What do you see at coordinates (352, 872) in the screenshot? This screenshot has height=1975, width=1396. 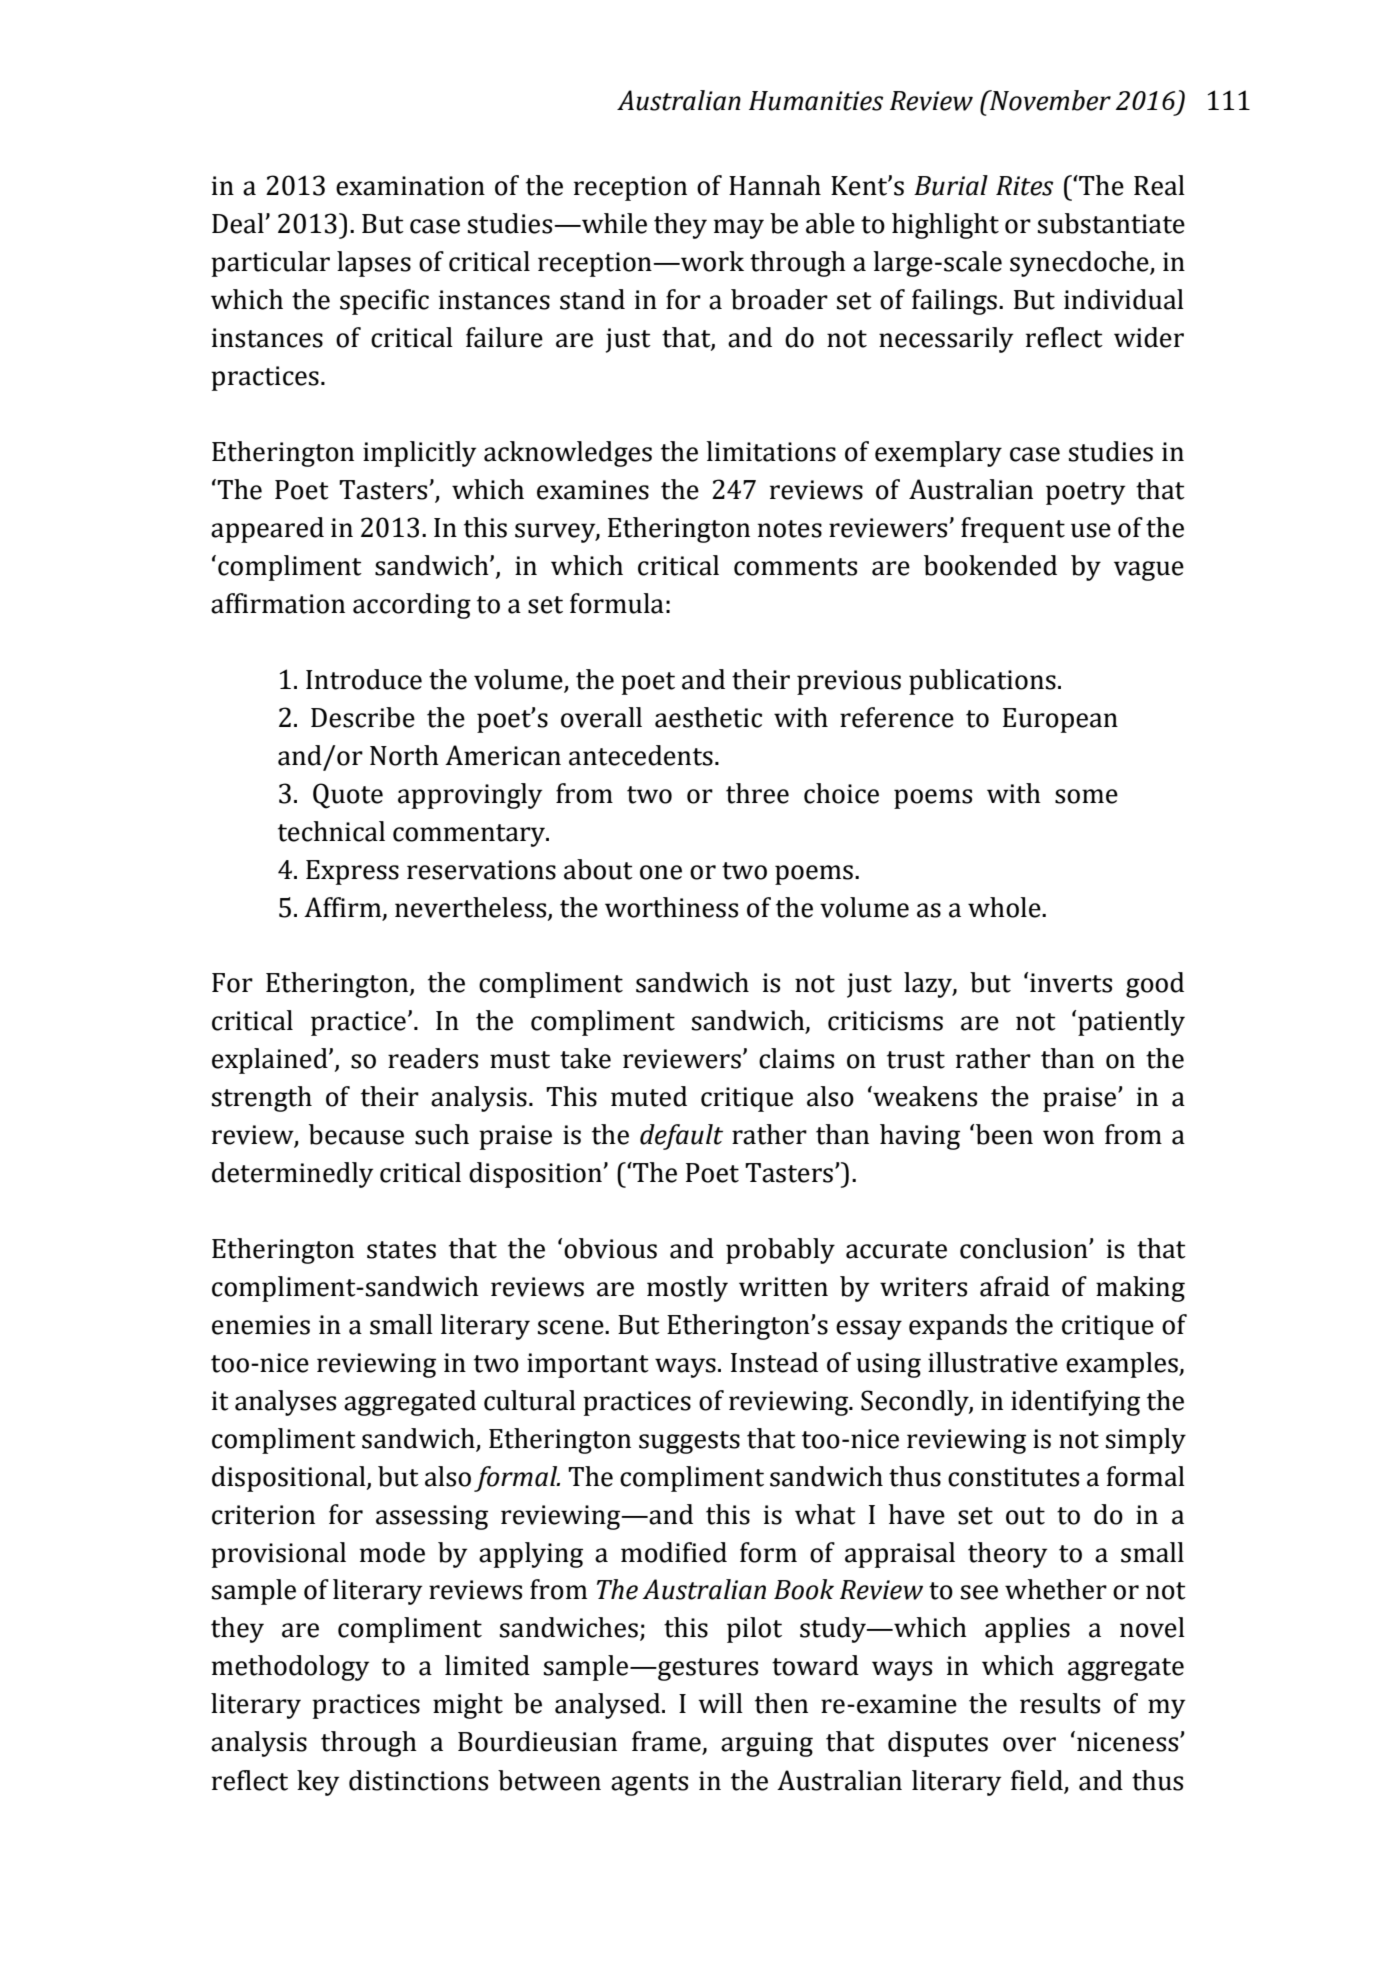 I see `Express` at bounding box center [352, 872].
